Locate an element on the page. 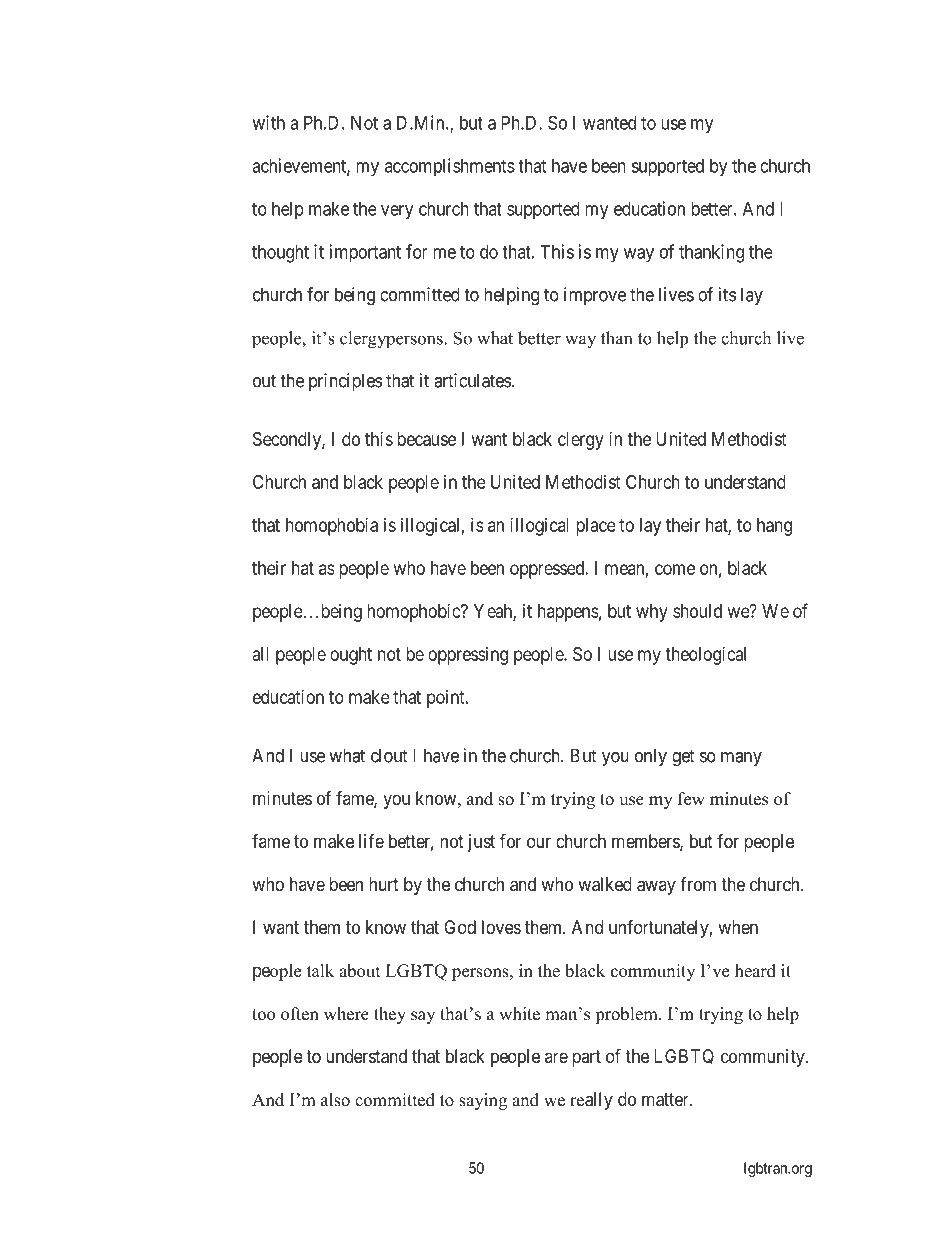 This document has height=1233, width=952. with is located at coordinates (268, 122).
